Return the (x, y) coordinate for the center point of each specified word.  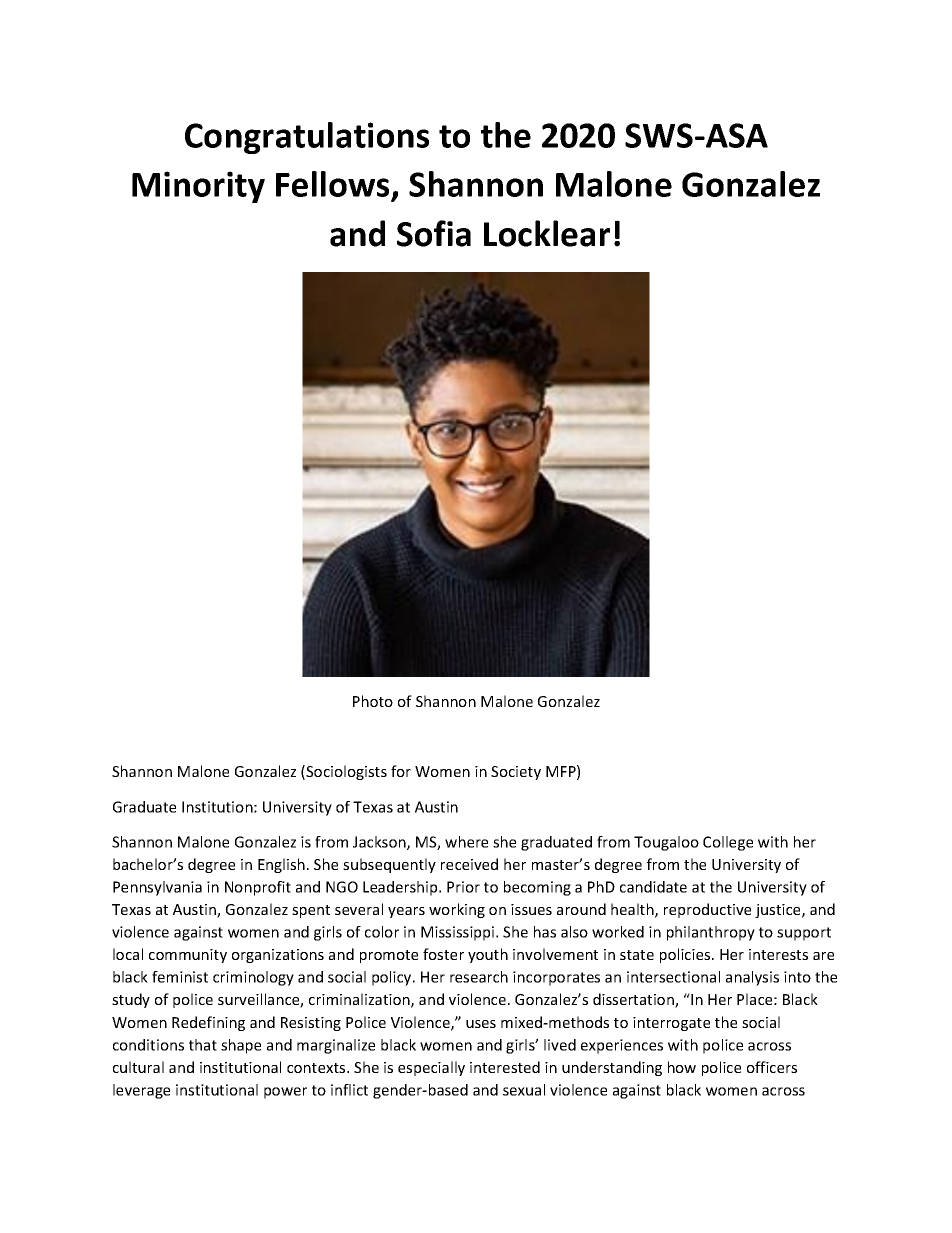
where (466, 842)
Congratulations (307, 138)
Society (516, 773)
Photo (373, 701)
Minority (198, 187)
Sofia (434, 233)
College (728, 843)
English (281, 865)
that (203, 1045)
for (401, 771)
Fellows (334, 185)
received (469, 864)
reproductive (707, 910)
